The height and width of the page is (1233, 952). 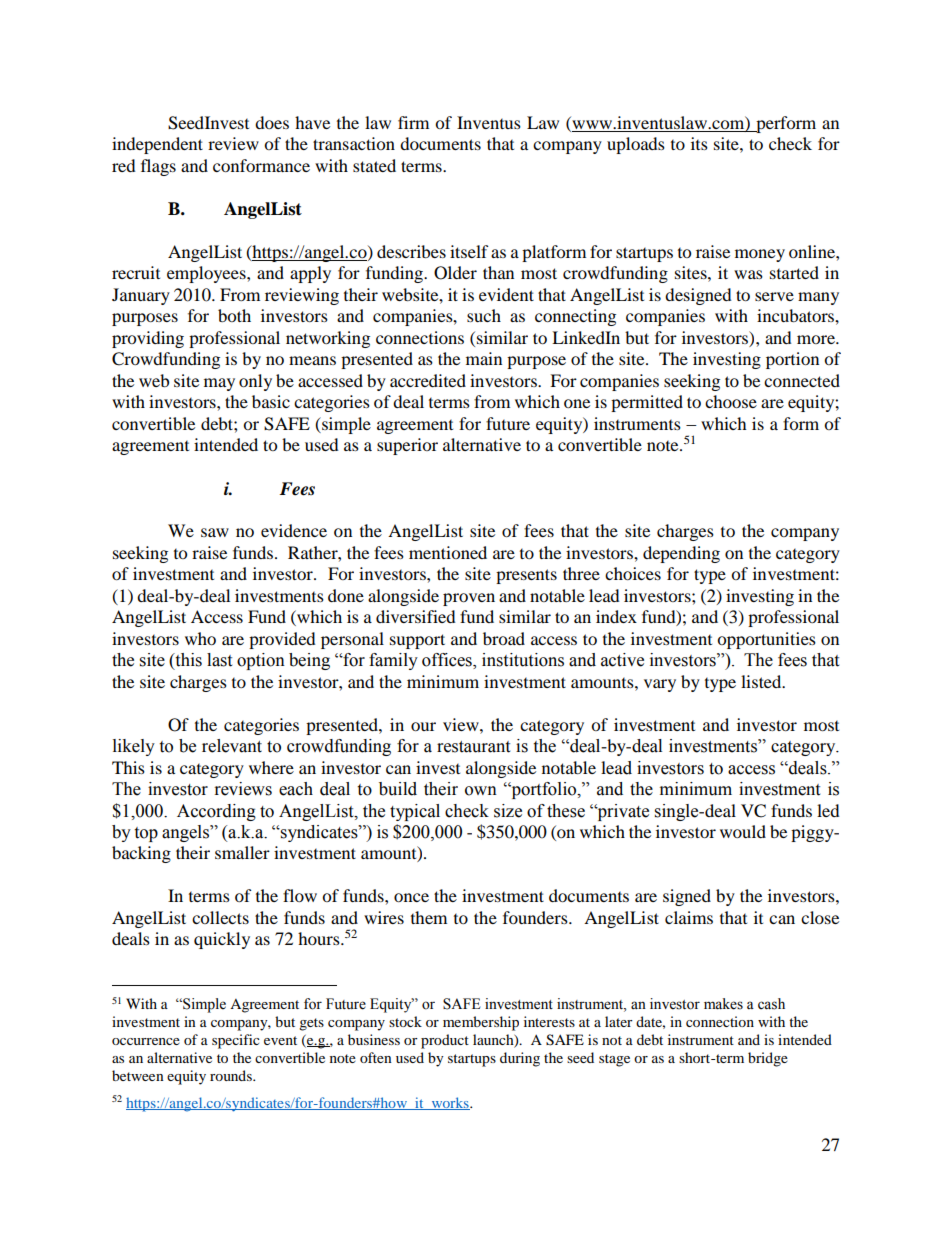 I want to click on restaurant, so click(x=473, y=747).
